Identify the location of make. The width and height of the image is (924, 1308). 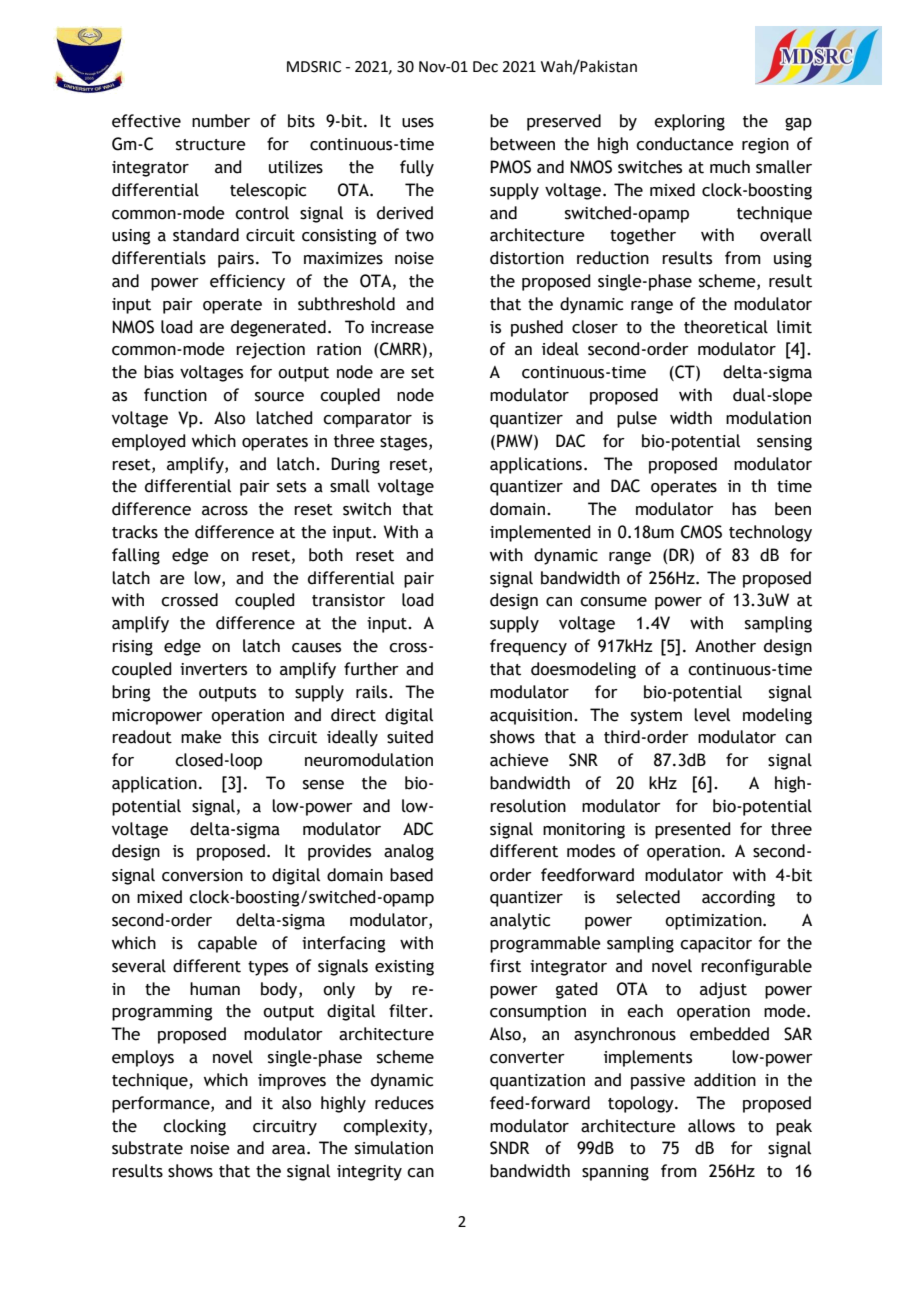
(201, 737).
